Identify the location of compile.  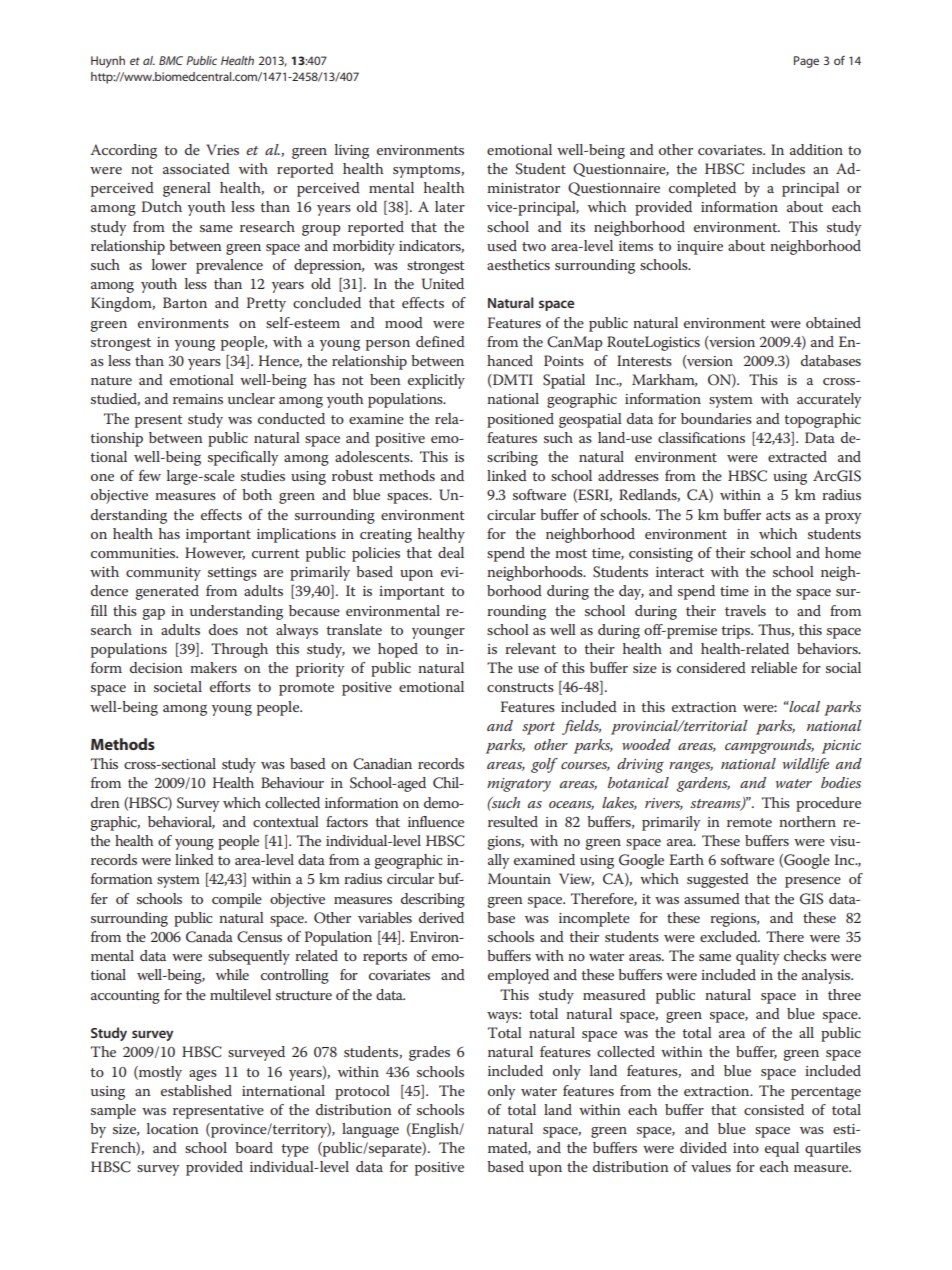
(237, 900).
